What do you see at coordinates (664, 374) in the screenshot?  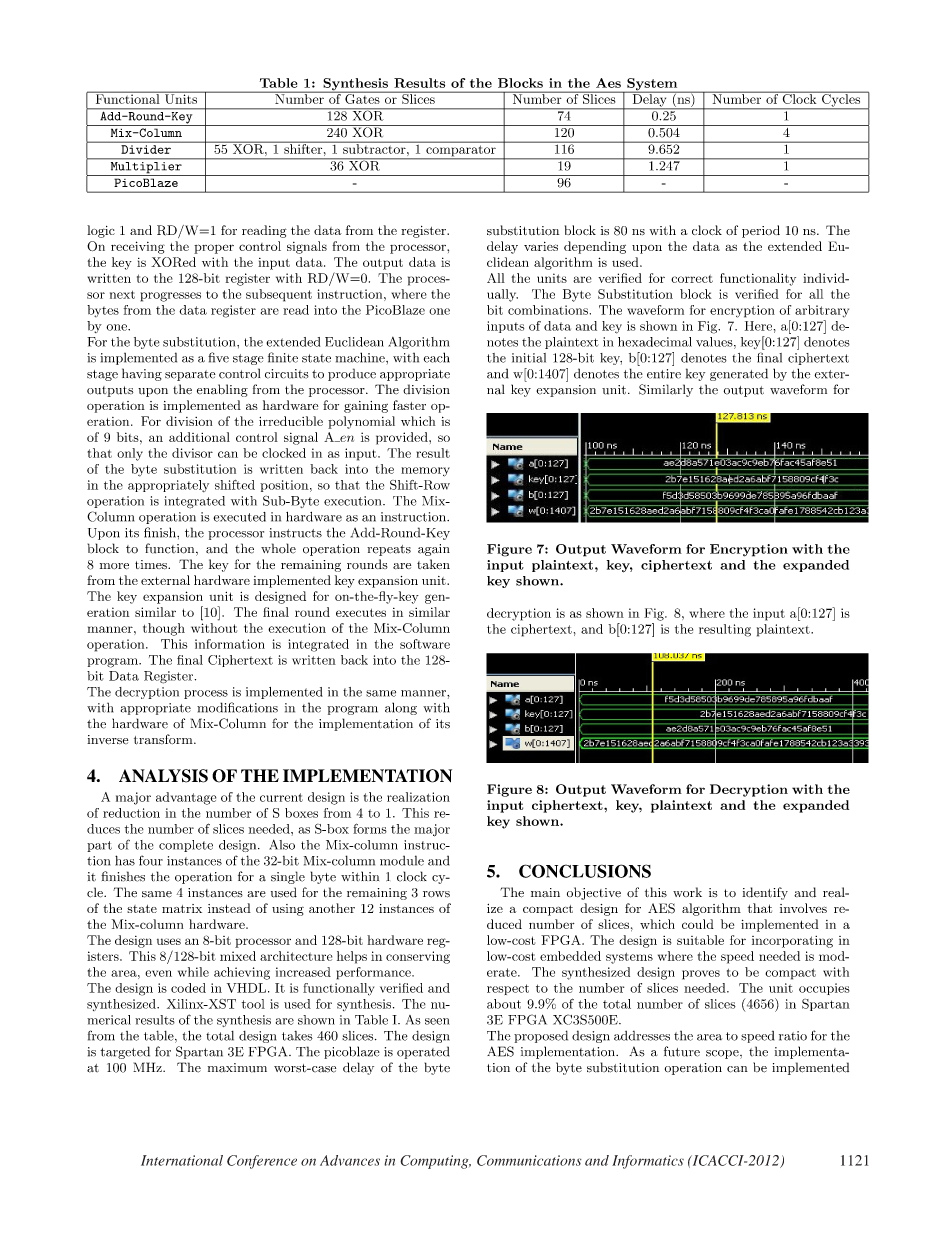 I see `entire` at bounding box center [664, 374].
